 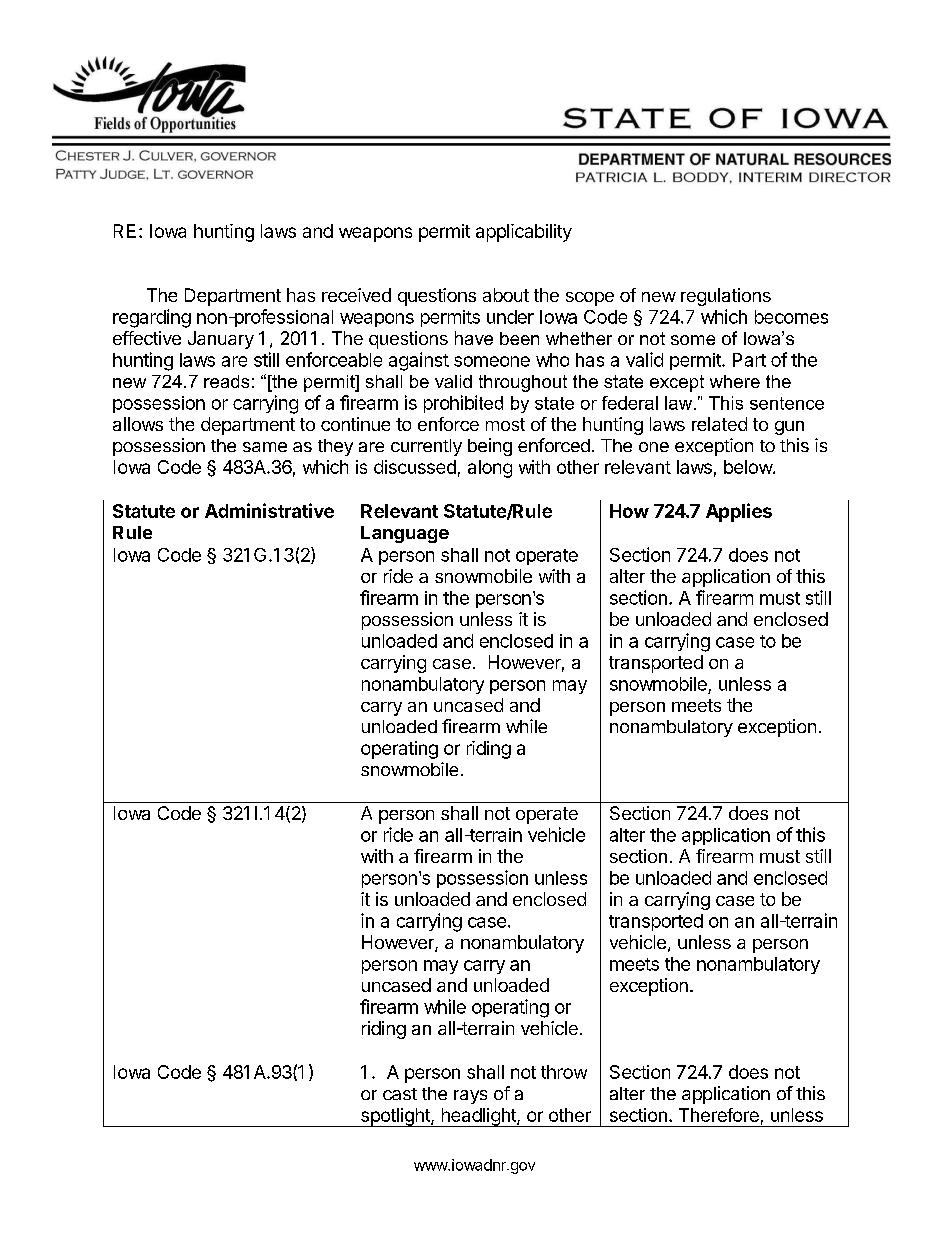 What do you see at coordinates (506, 295) in the document?
I see `about` at bounding box center [506, 295].
